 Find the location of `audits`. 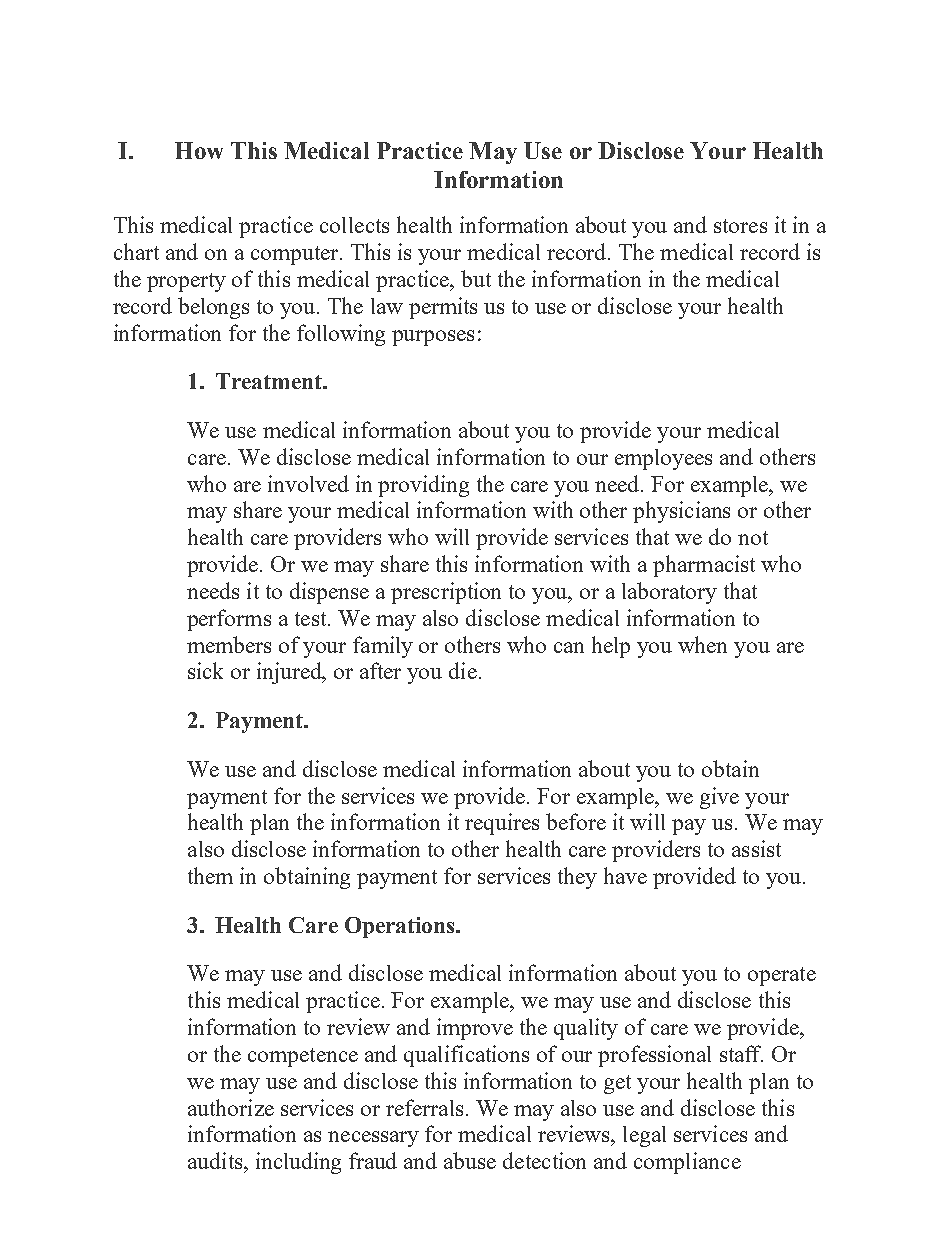

audits is located at coordinates (216, 1160).
